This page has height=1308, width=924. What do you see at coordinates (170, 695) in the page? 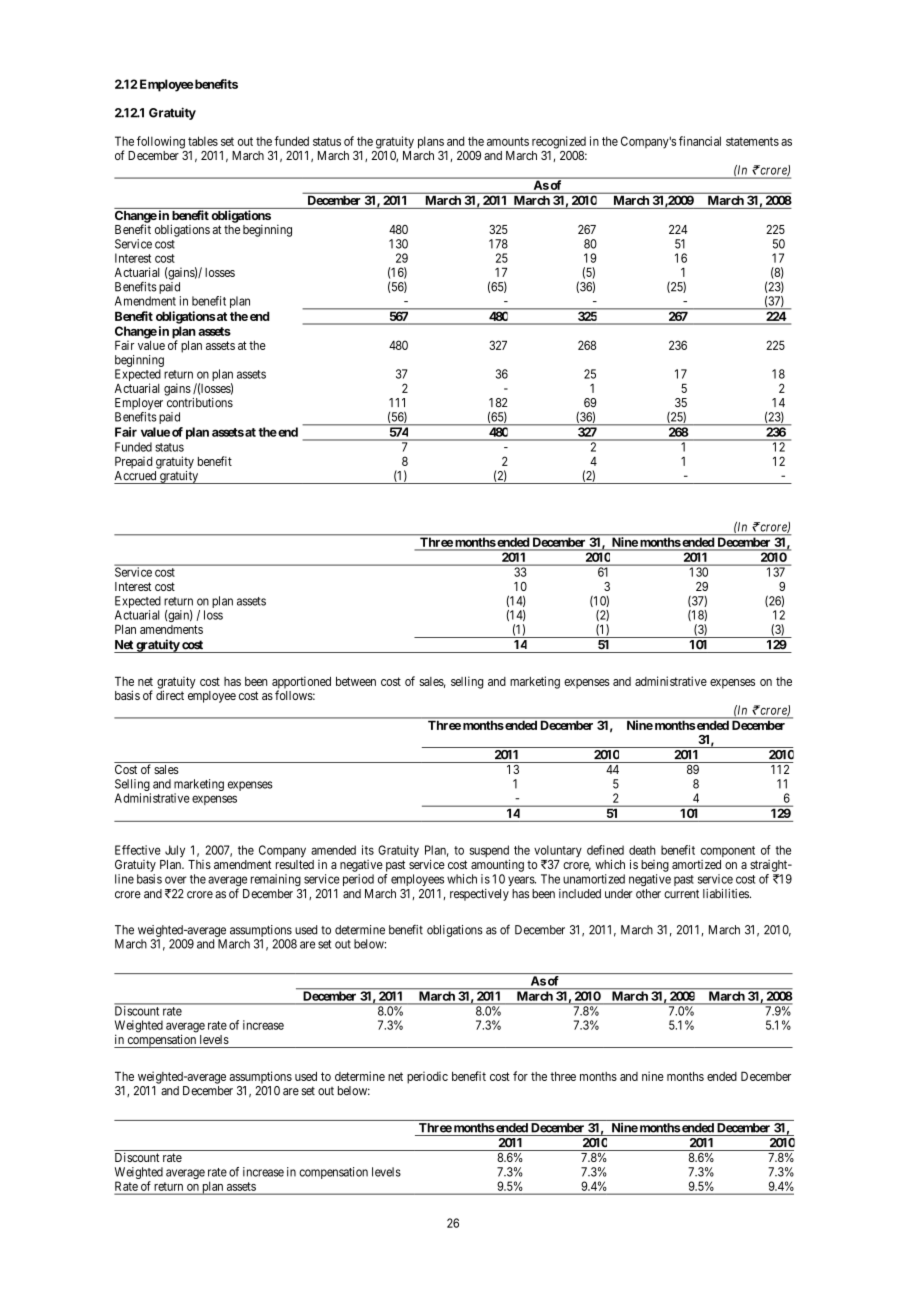
I see `direct` at bounding box center [170, 695].
